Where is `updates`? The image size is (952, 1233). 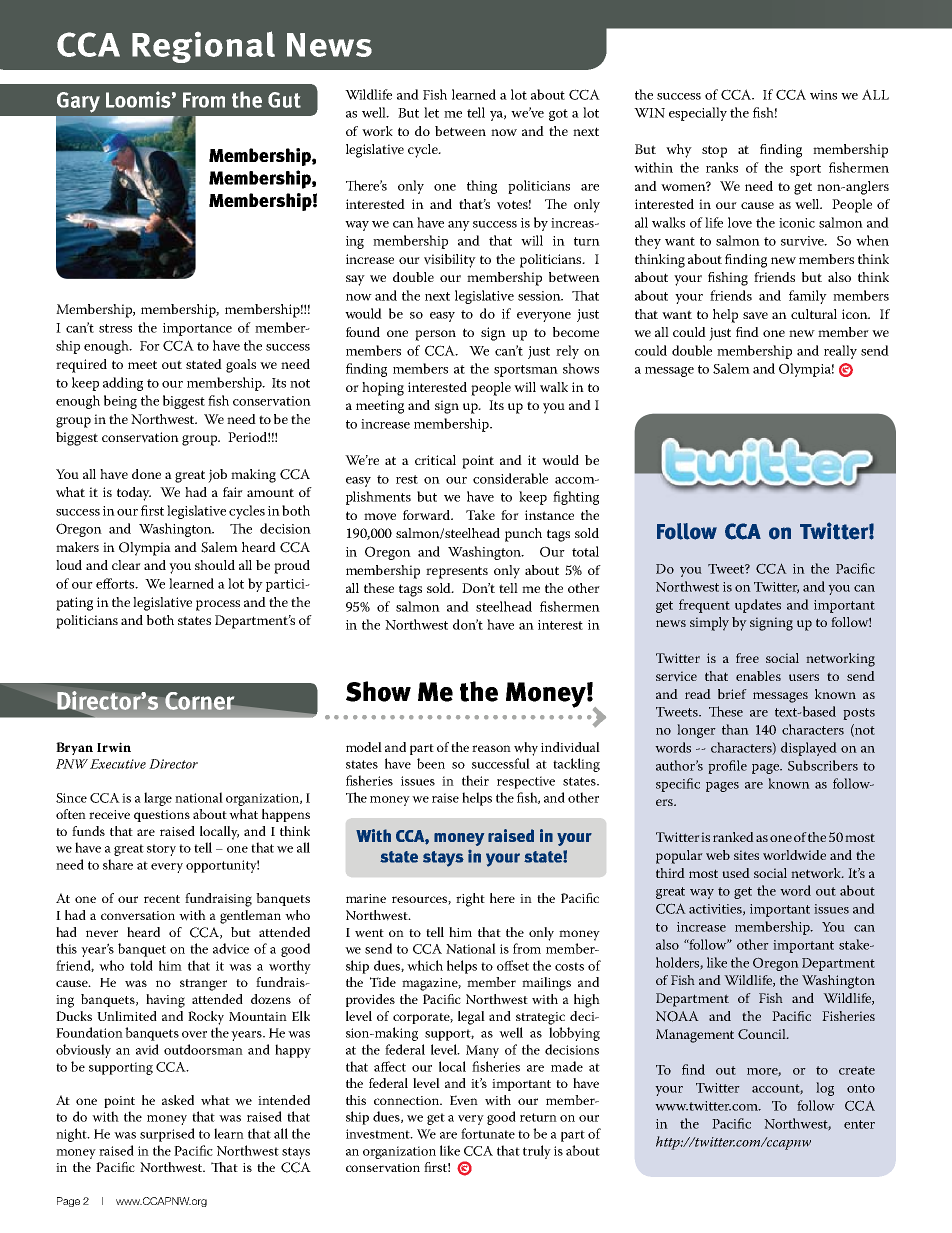
updates is located at coordinates (758, 606).
